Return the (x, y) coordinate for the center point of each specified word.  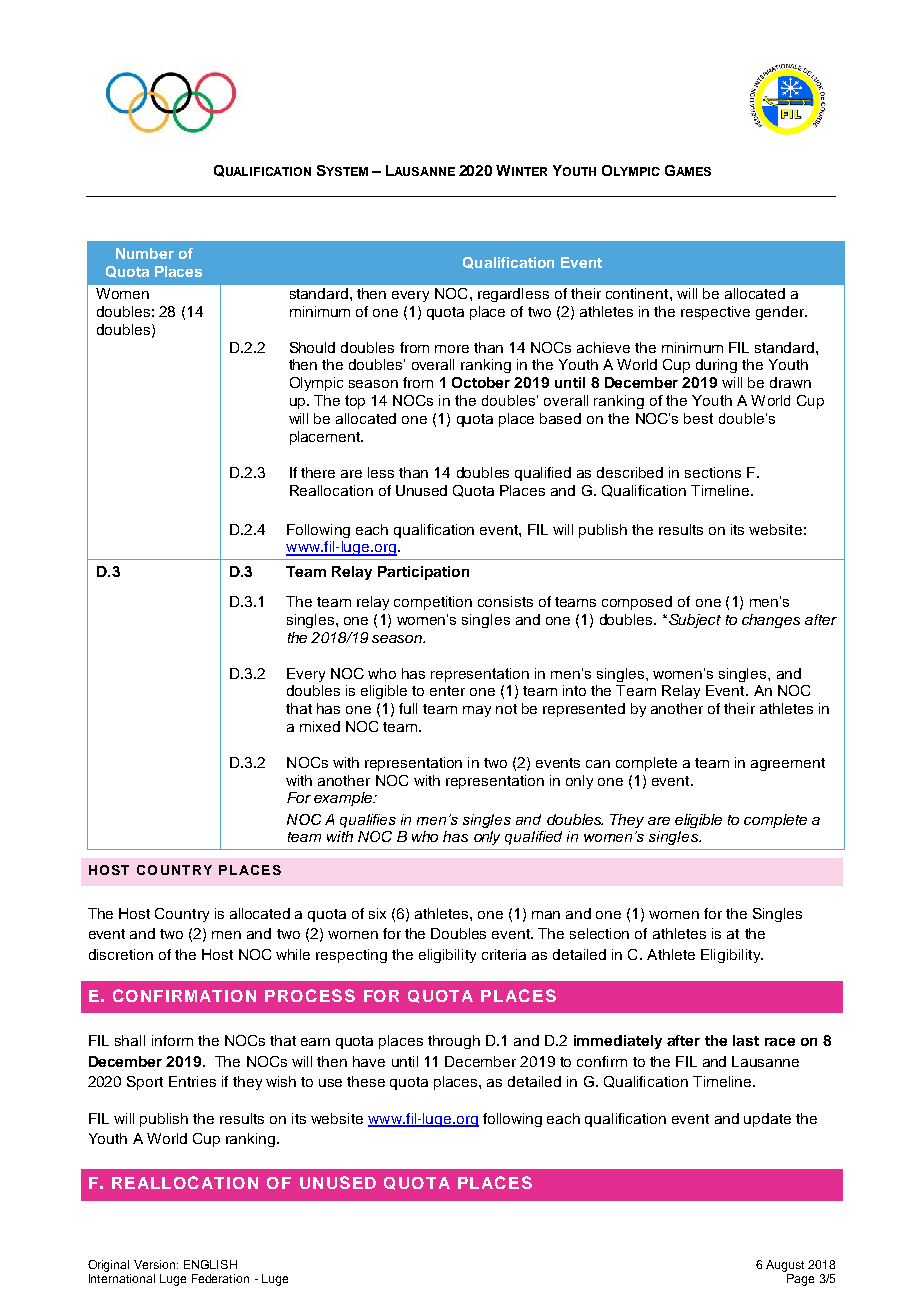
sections (713, 472)
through (454, 1042)
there (318, 472)
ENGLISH (210, 1264)
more (452, 349)
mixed (320, 726)
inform (172, 1040)
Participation (423, 573)
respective (715, 313)
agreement (788, 764)
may (477, 711)
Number (145, 253)
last (746, 1040)
